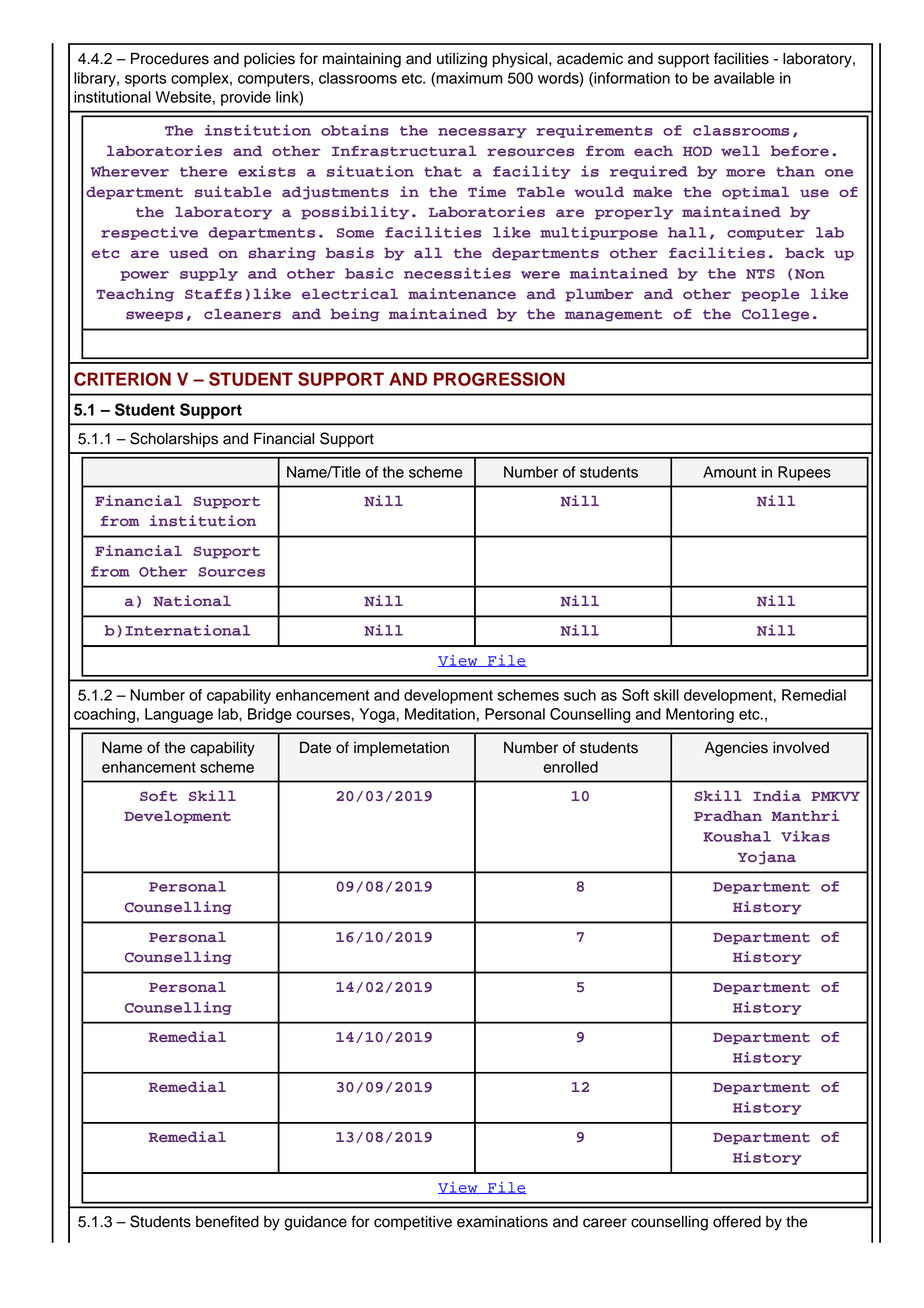  What do you see at coordinates (730, 472) in the screenshot?
I see `Amount` at bounding box center [730, 472].
